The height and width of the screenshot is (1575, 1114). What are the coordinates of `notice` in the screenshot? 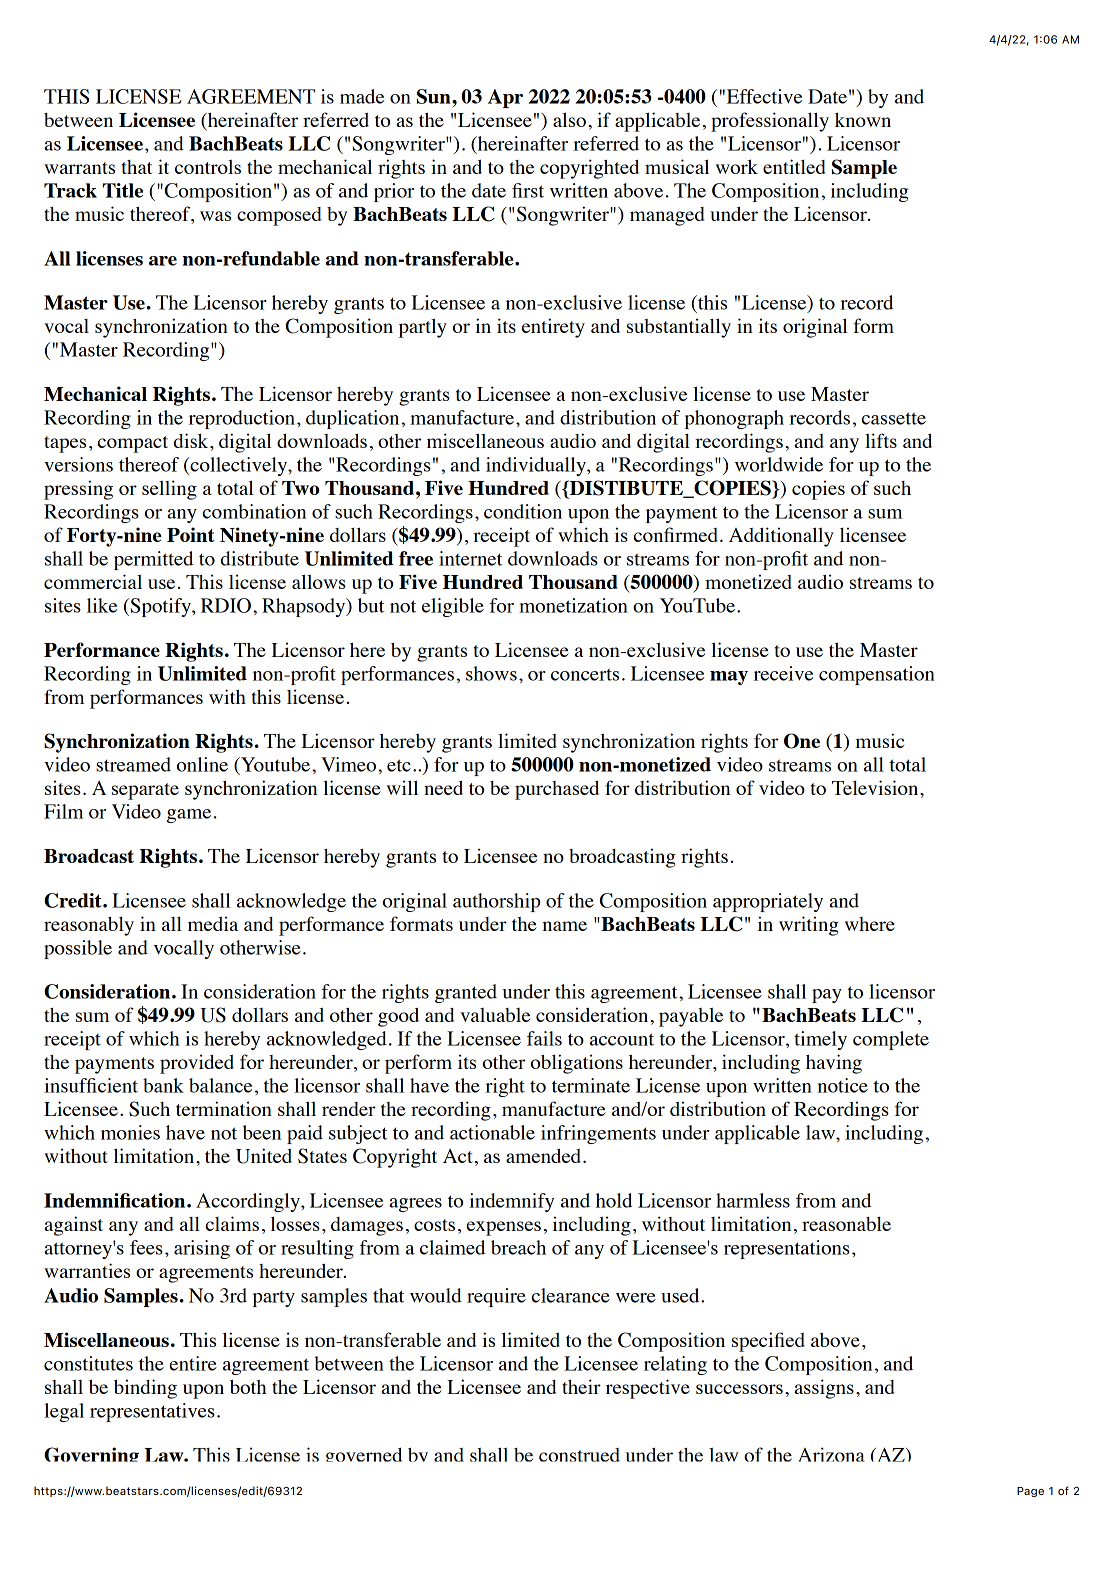 It's located at (843, 1085).
